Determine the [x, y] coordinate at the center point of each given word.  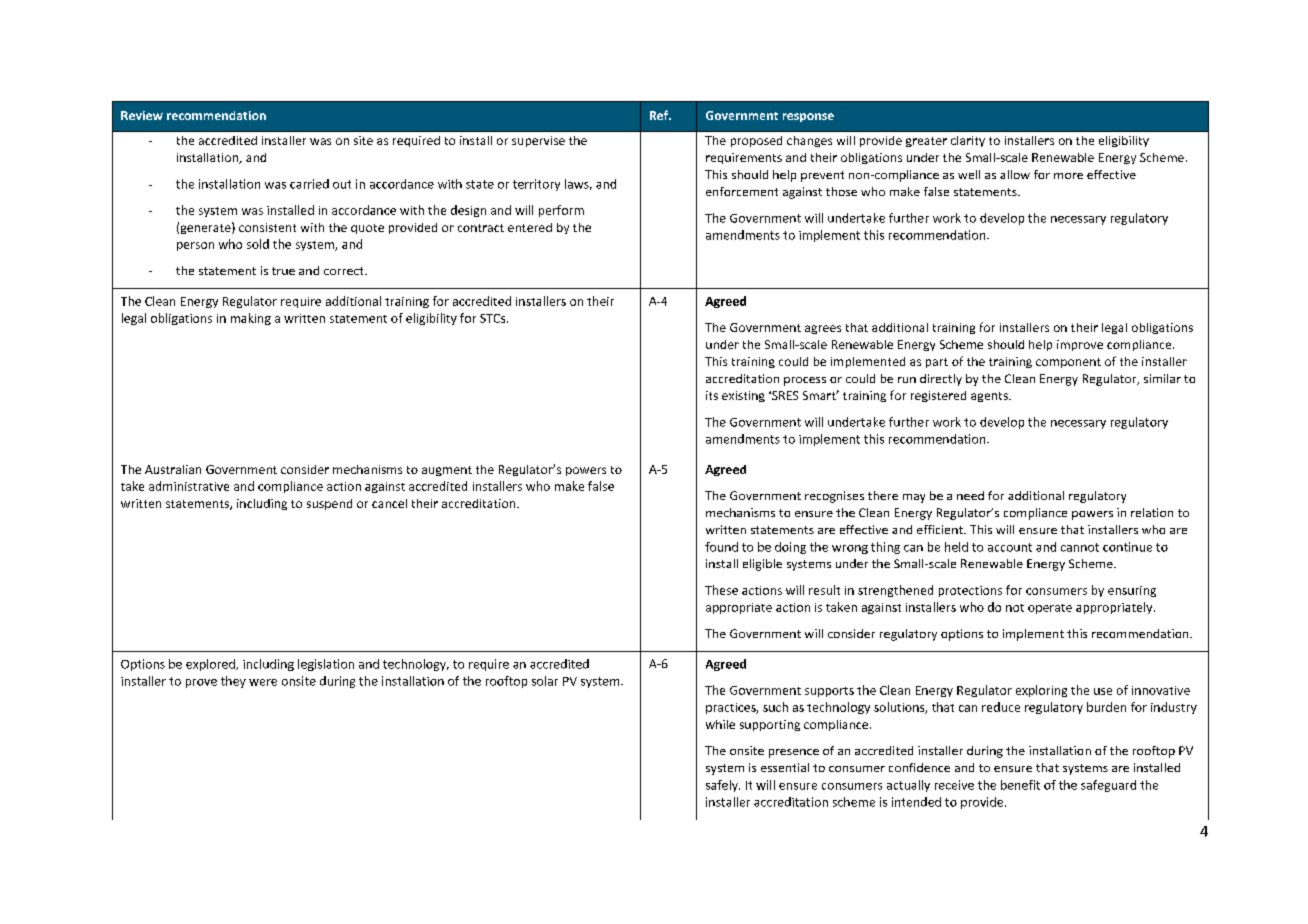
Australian [173, 469]
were [263, 682]
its [712, 395]
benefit [1020, 785]
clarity [968, 141]
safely [723, 786]
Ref [660, 115]
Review [142, 115]
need [970, 495]
